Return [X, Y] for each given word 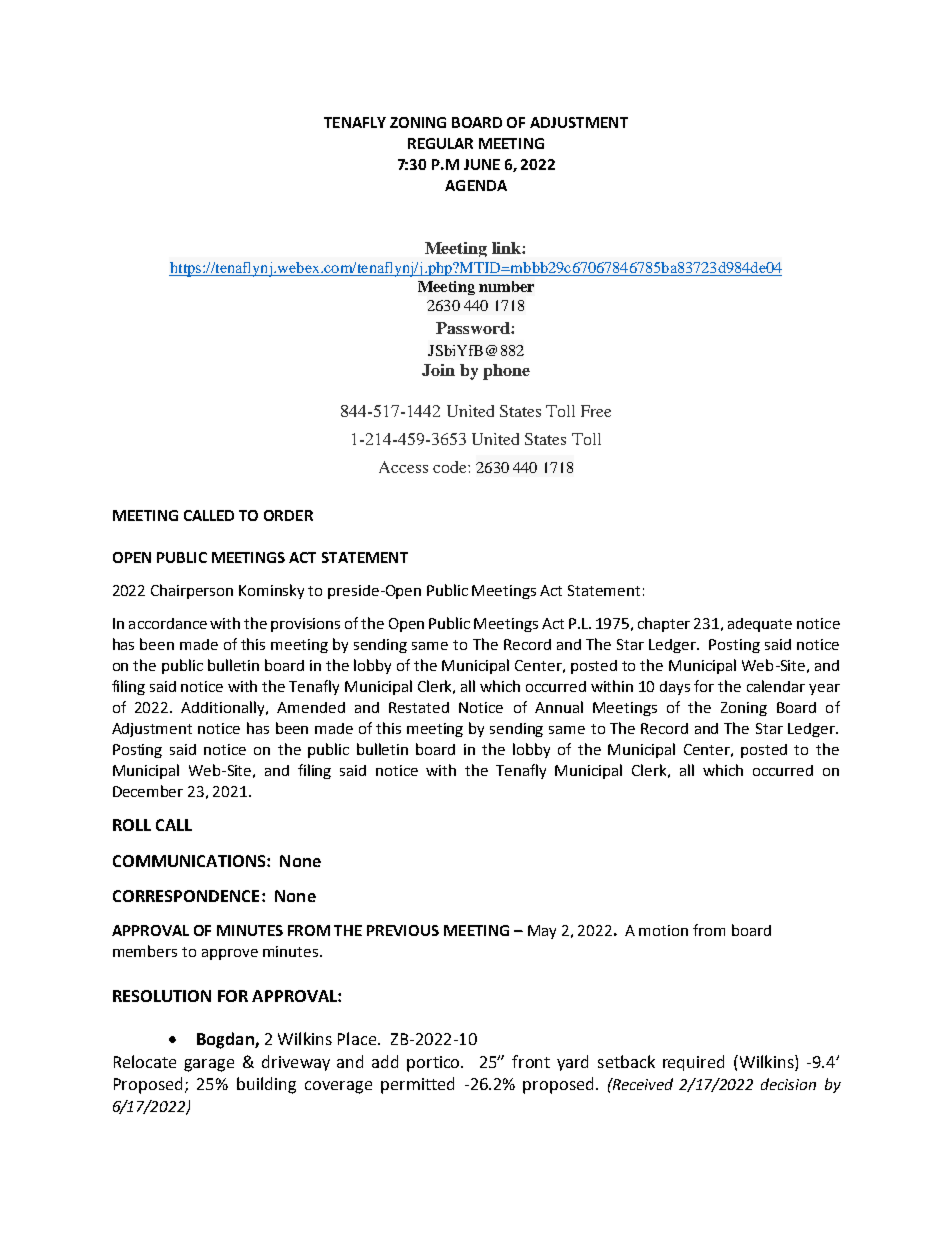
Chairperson [192, 591]
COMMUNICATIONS [190, 861]
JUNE [482, 164]
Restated [419, 707]
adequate [760, 625]
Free [596, 411]
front [531, 1061]
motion [663, 930]
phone [506, 372]
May [542, 932]
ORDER [288, 515]
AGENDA [476, 185]
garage [209, 1065]
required [693, 1063]
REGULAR [440, 143]
